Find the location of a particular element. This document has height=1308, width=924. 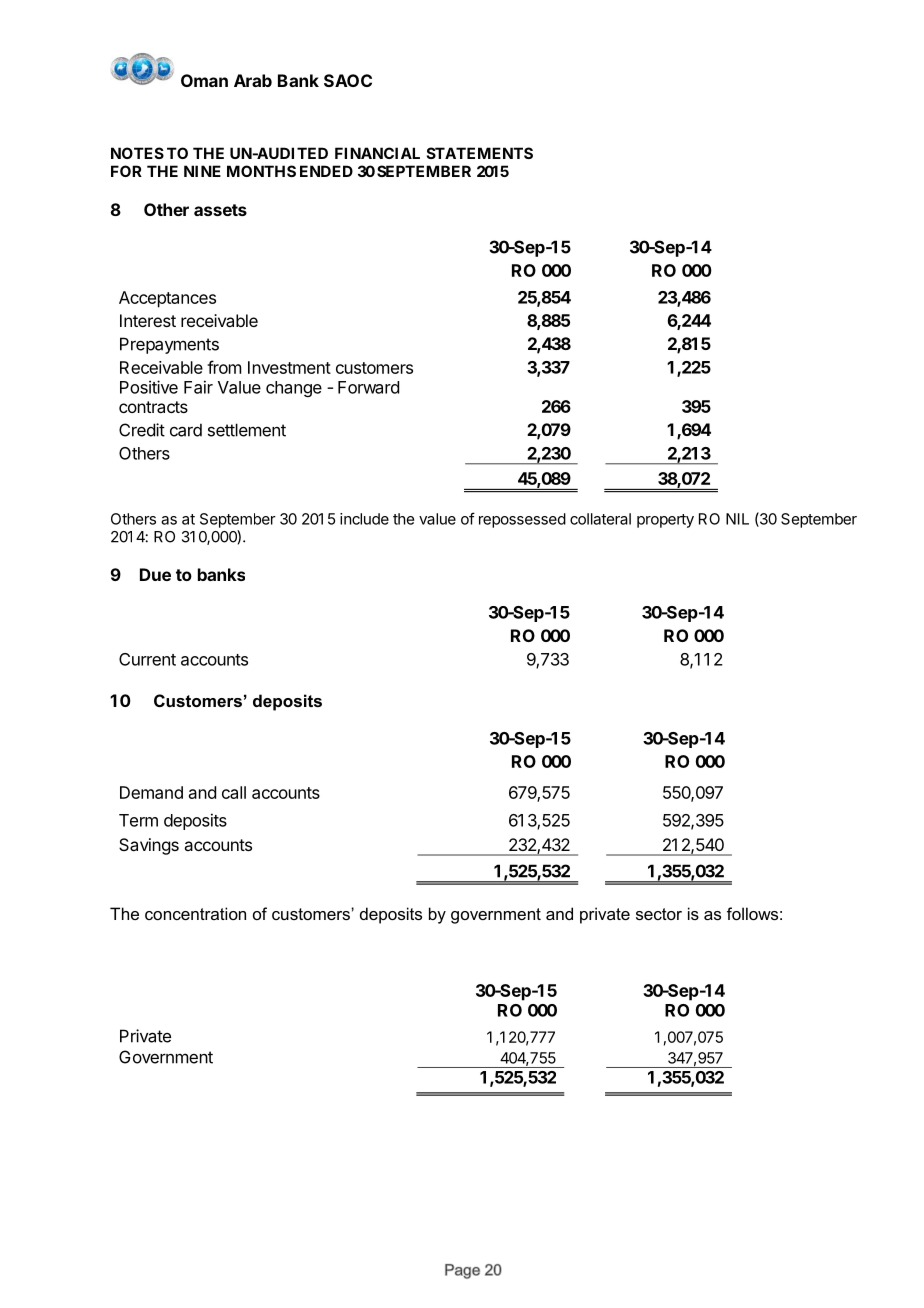

Forward is located at coordinates (368, 387).
